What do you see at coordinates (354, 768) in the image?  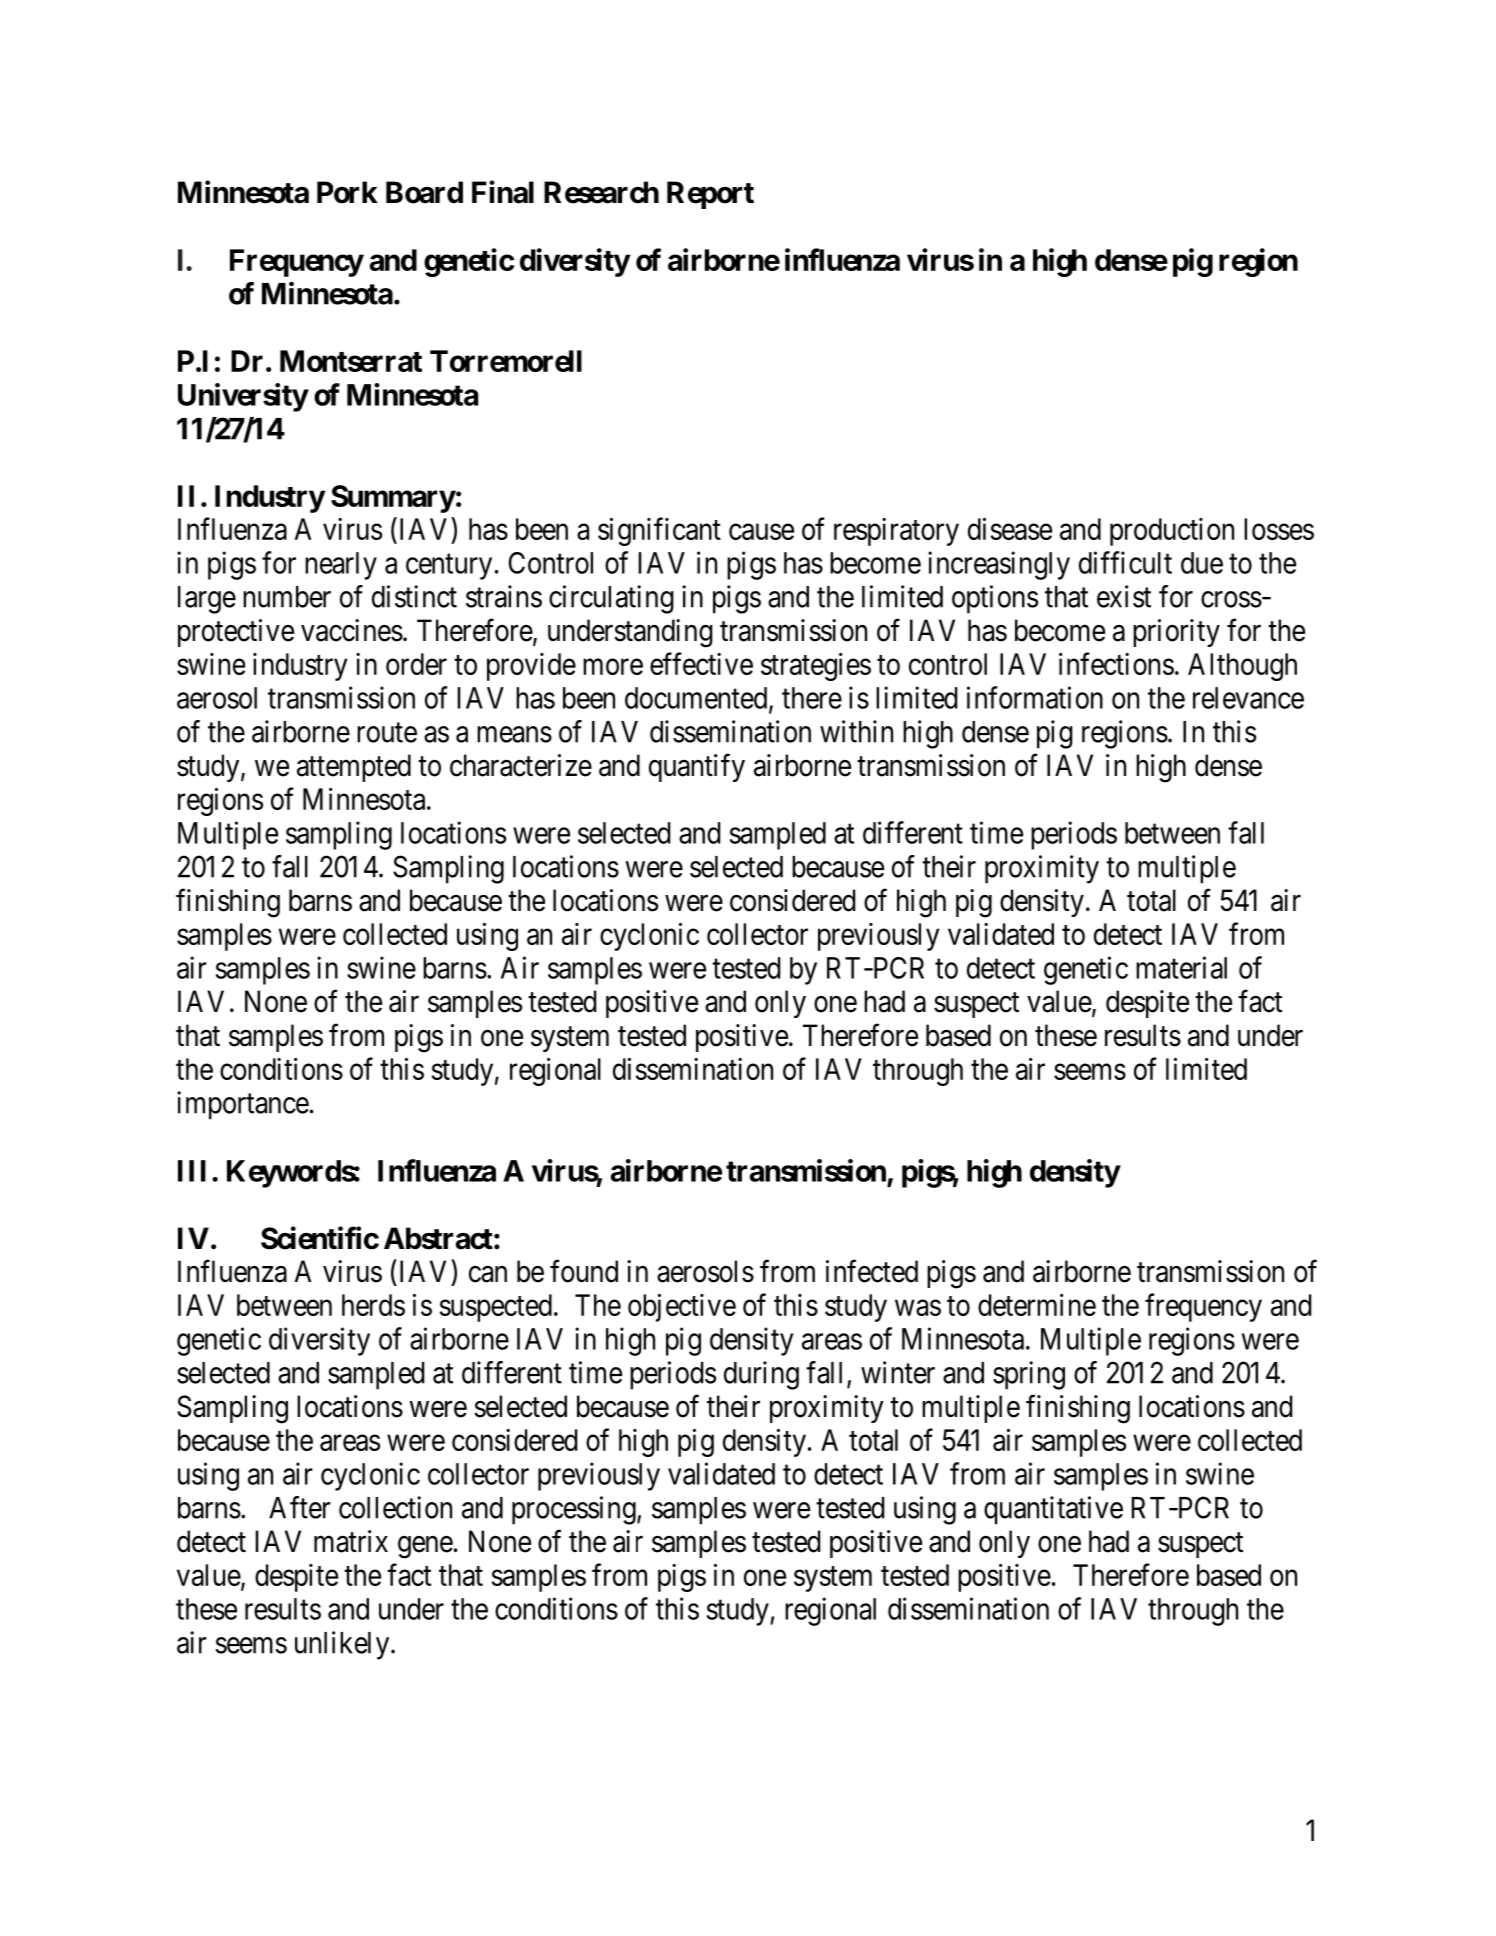 I see `attempted` at bounding box center [354, 768].
